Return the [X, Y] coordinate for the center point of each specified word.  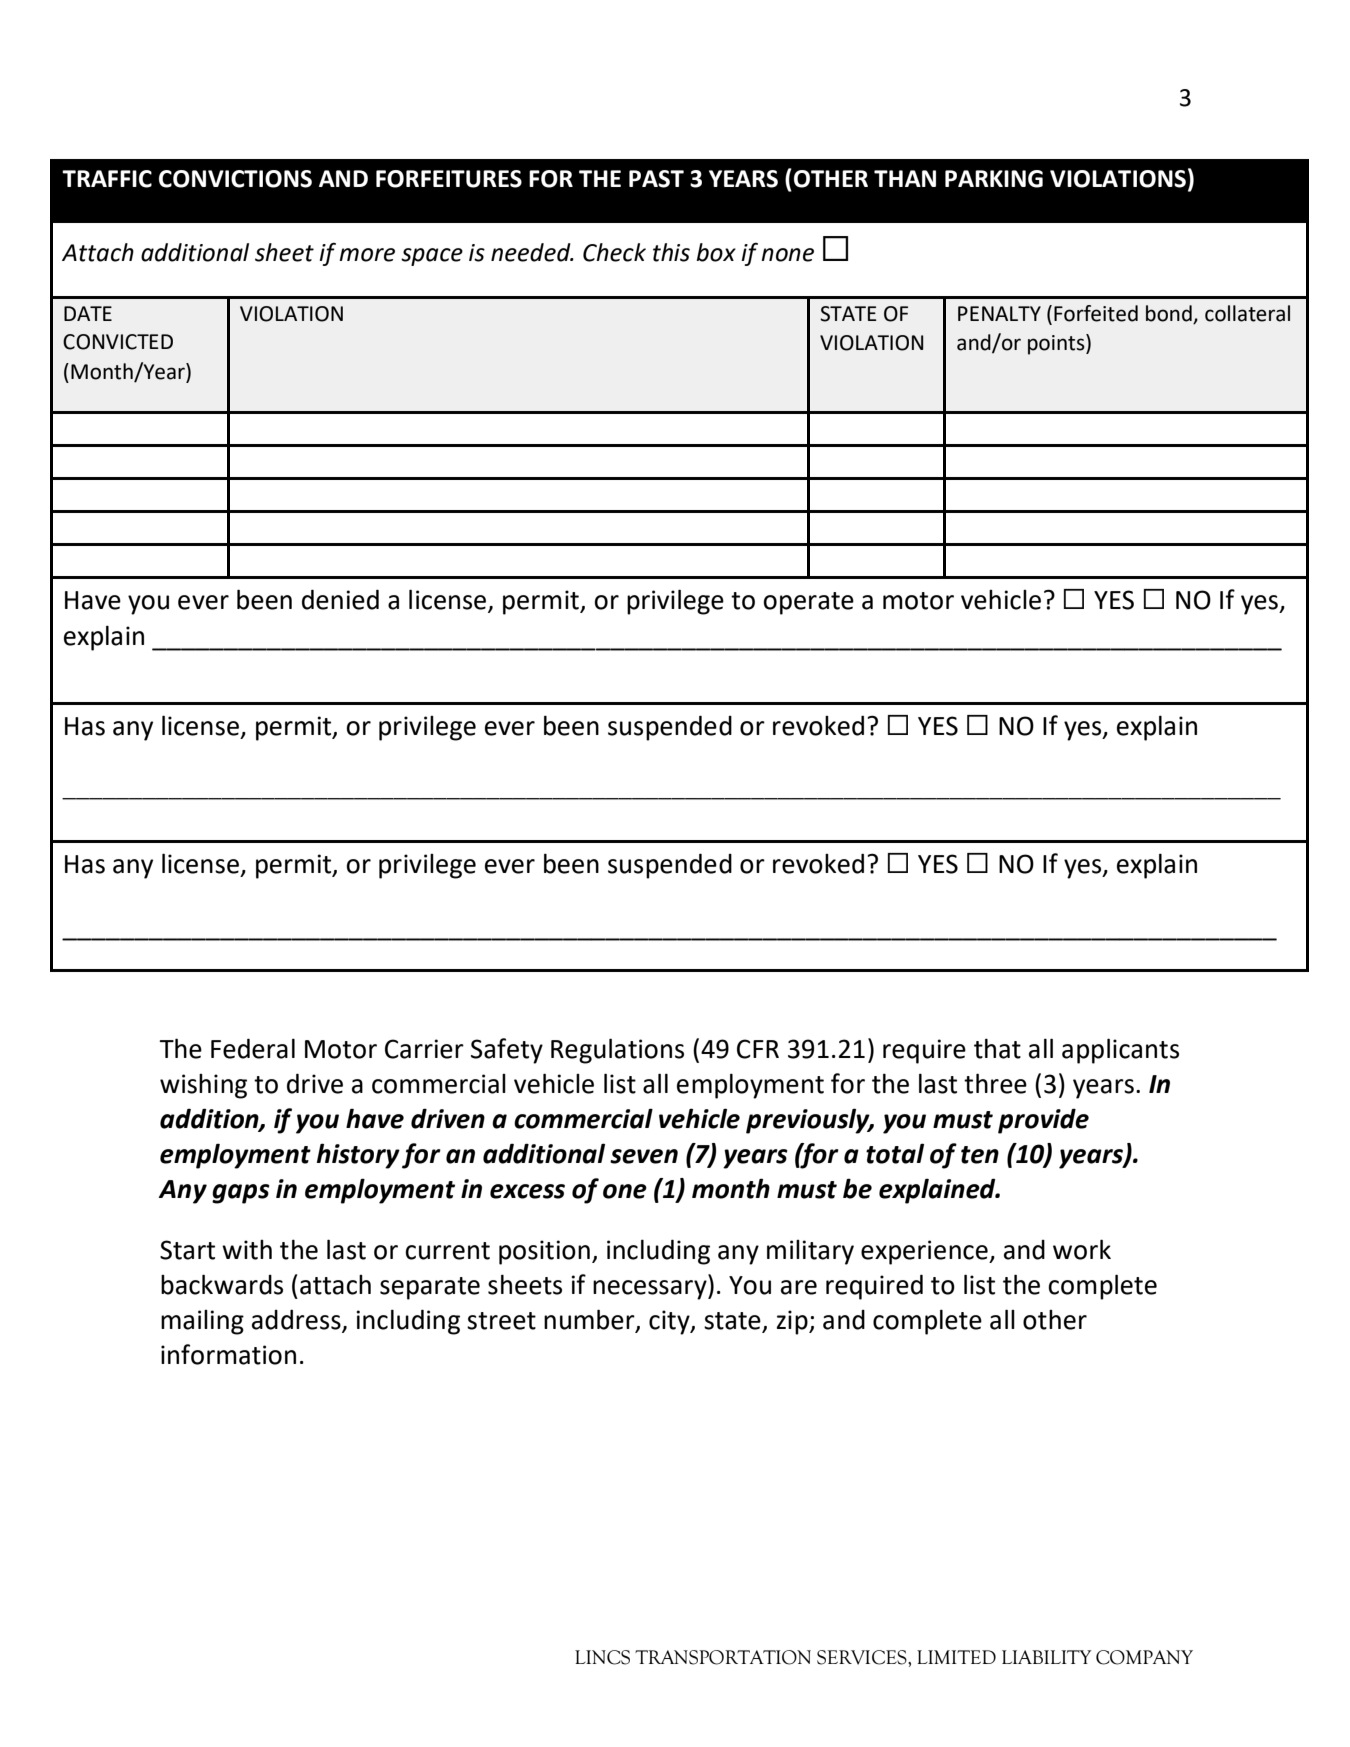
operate [808, 603]
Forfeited [1096, 313]
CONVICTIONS [235, 179]
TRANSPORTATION [723, 1657]
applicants [1120, 1051]
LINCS [602, 1657]
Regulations [617, 1051]
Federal [253, 1048]
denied [340, 599]
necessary [651, 1290]
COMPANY [1144, 1657]
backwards [222, 1284]
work [1082, 1249]
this [671, 252]
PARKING [994, 179]
